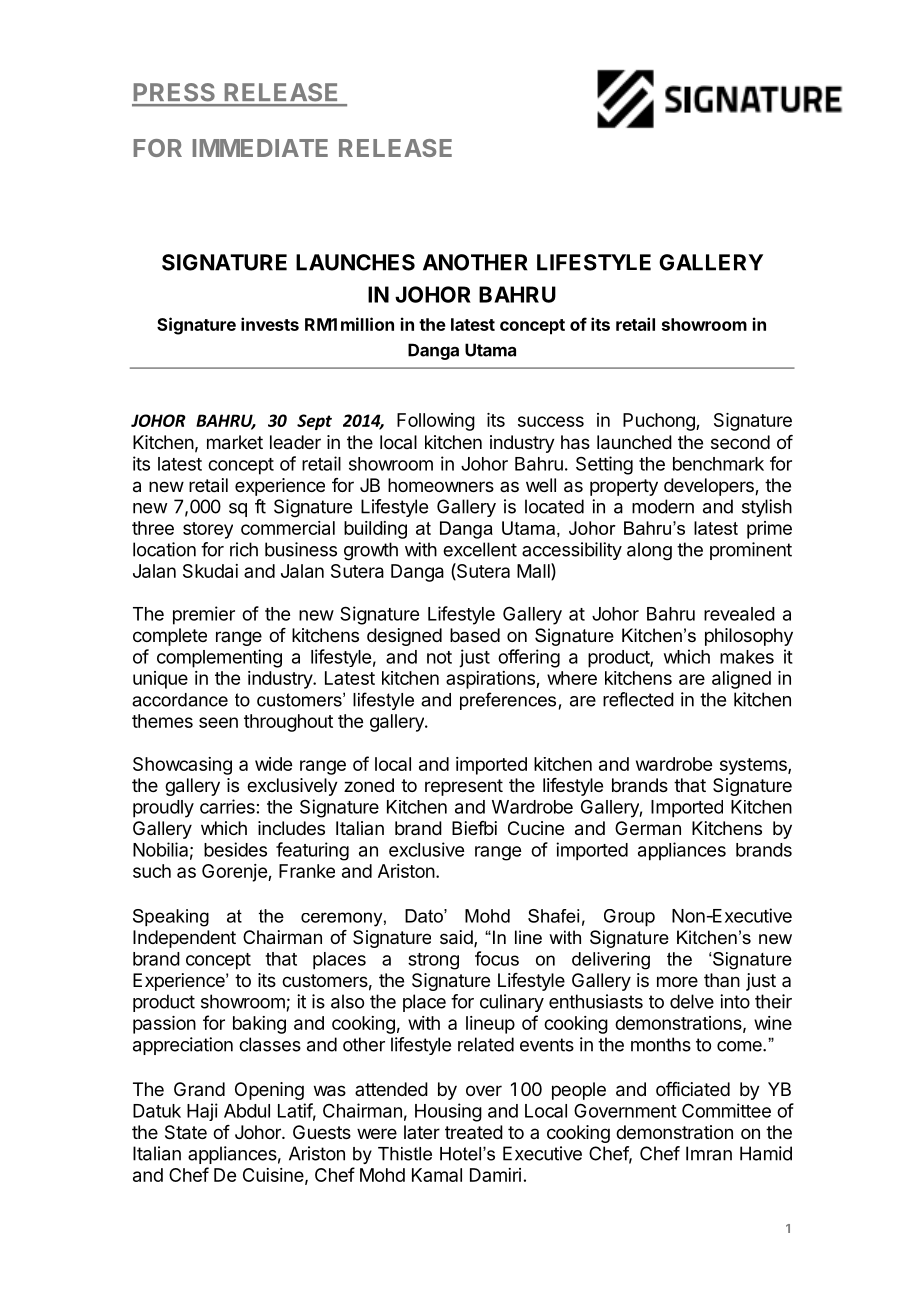 The width and height of the document is (924, 1308). What do you see at coordinates (710, 487) in the document?
I see `developers` at bounding box center [710, 487].
